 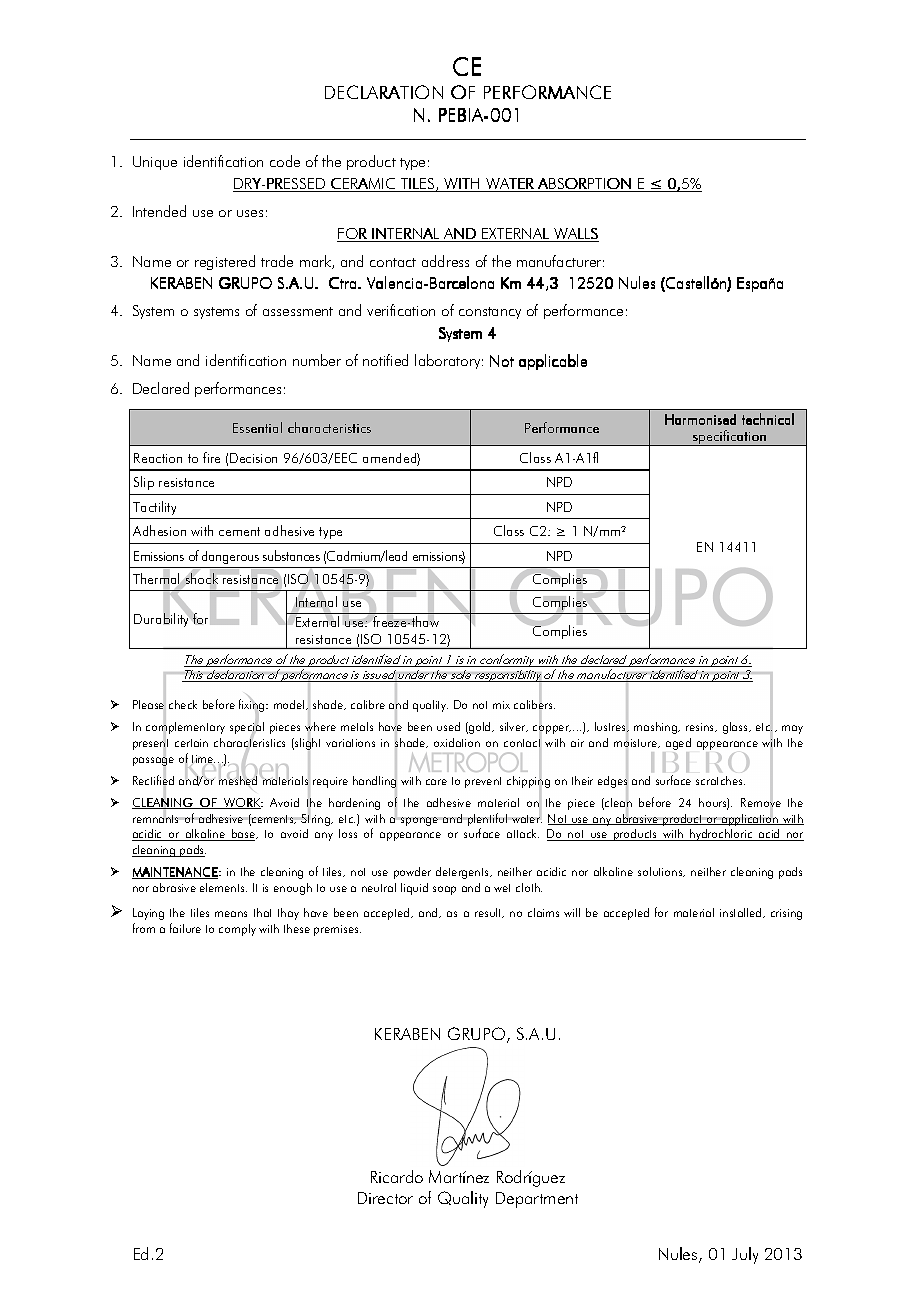 I want to click on constancy, so click(x=490, y=313).
